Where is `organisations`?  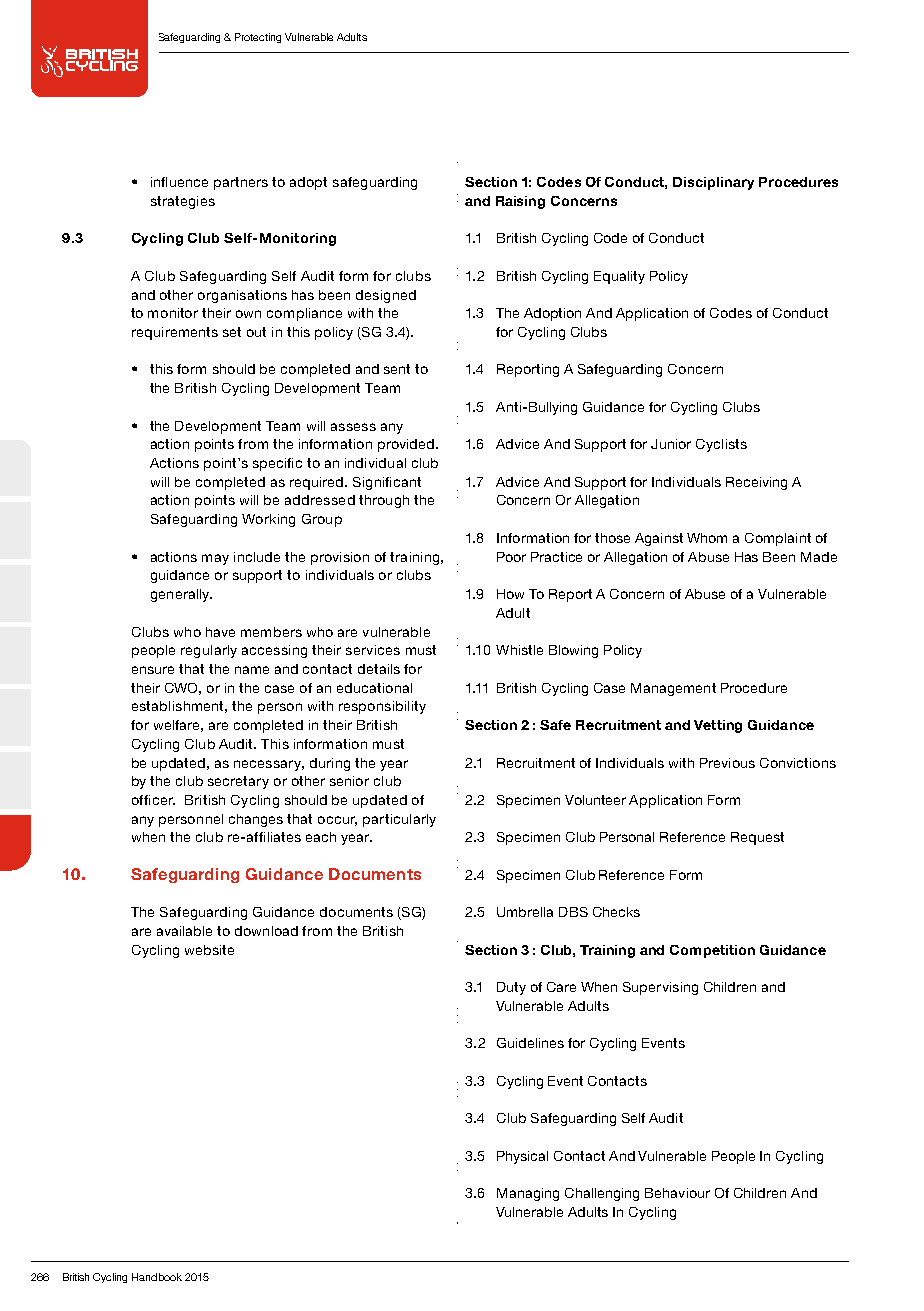
organisations is located at coordinates (242, 296).
